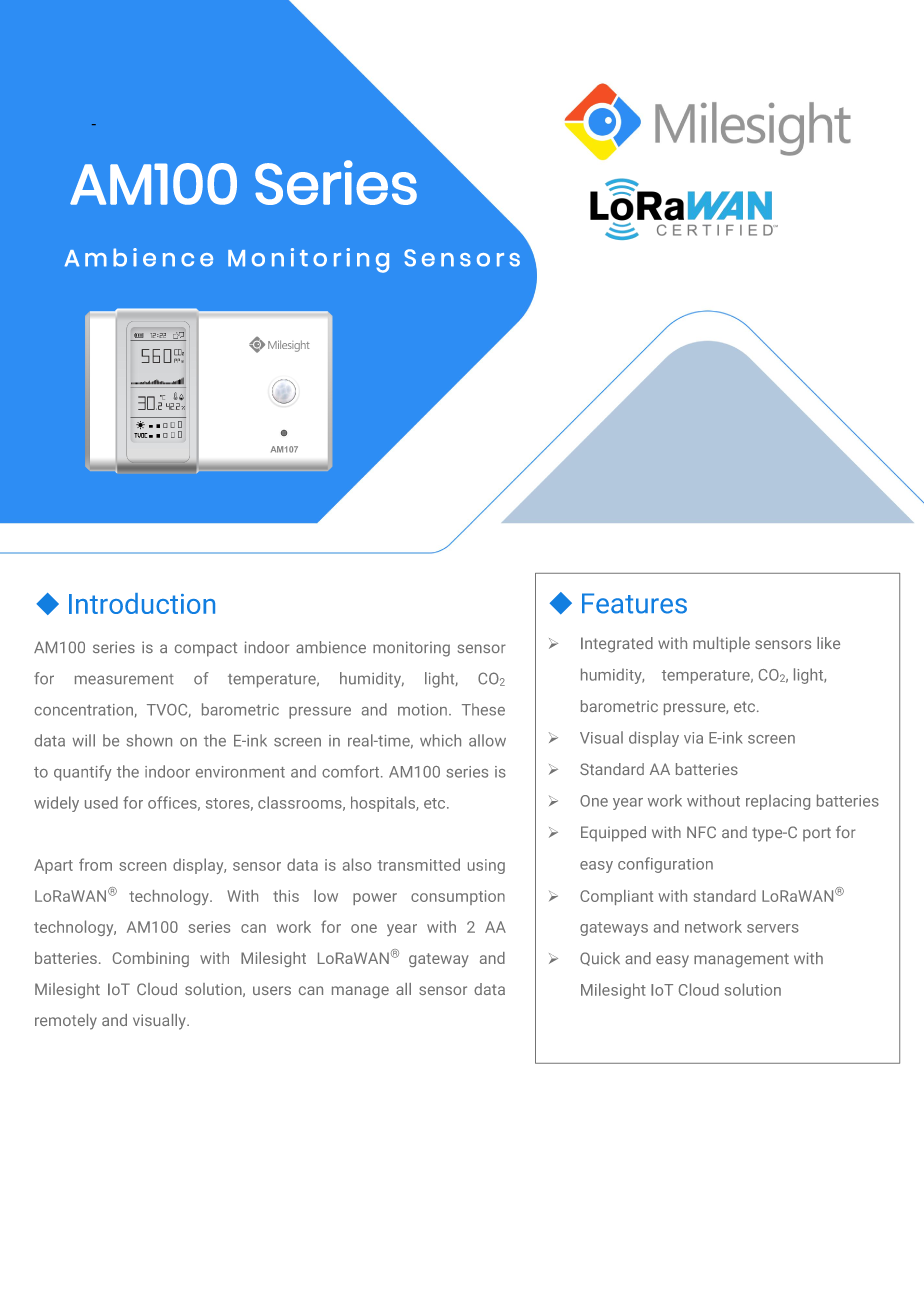  Describe the element at coordinates (66, 1022) in the screenshot. I see `remotely` at that location.
